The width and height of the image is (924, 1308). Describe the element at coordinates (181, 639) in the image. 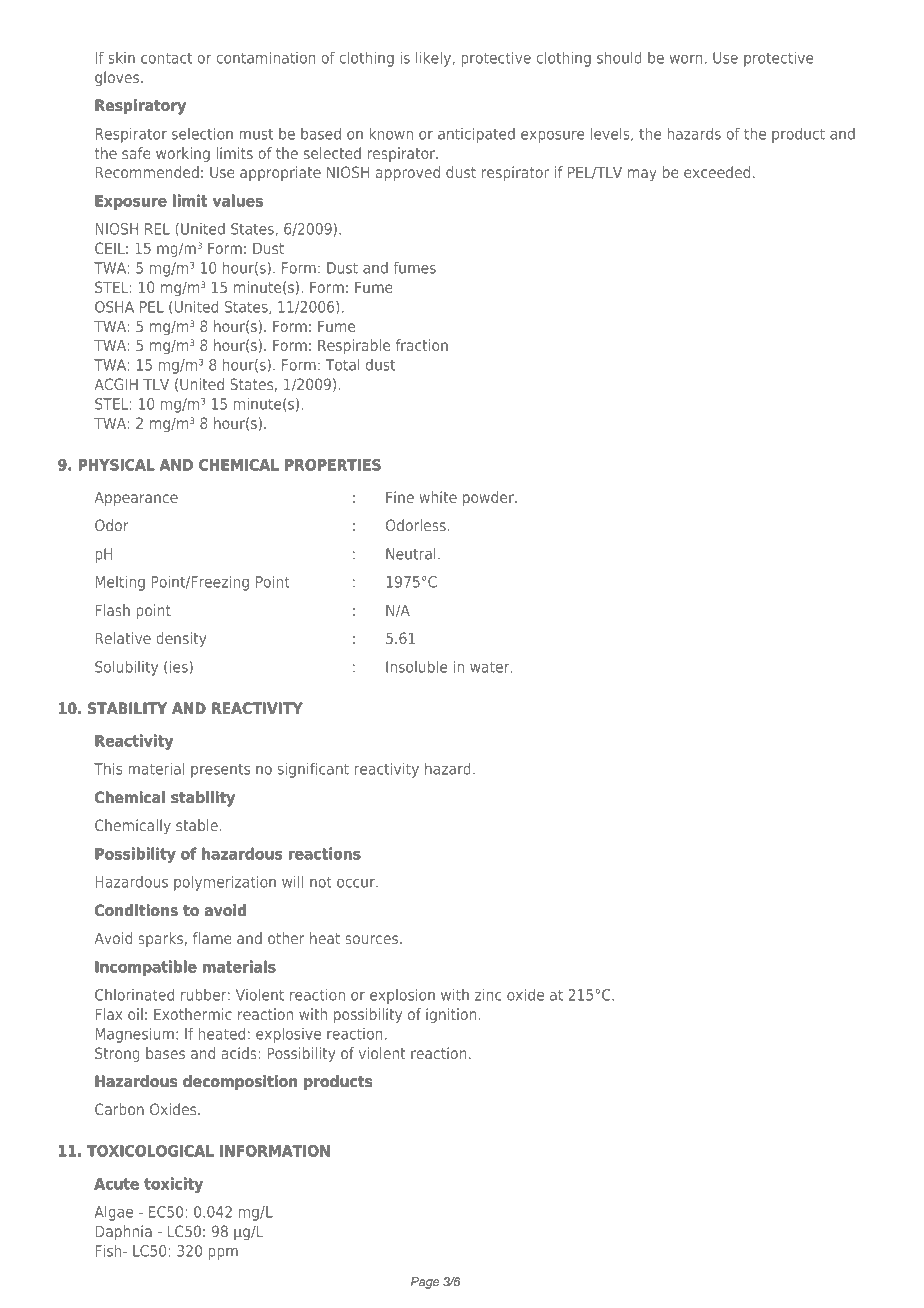

I see `density` at that location.
